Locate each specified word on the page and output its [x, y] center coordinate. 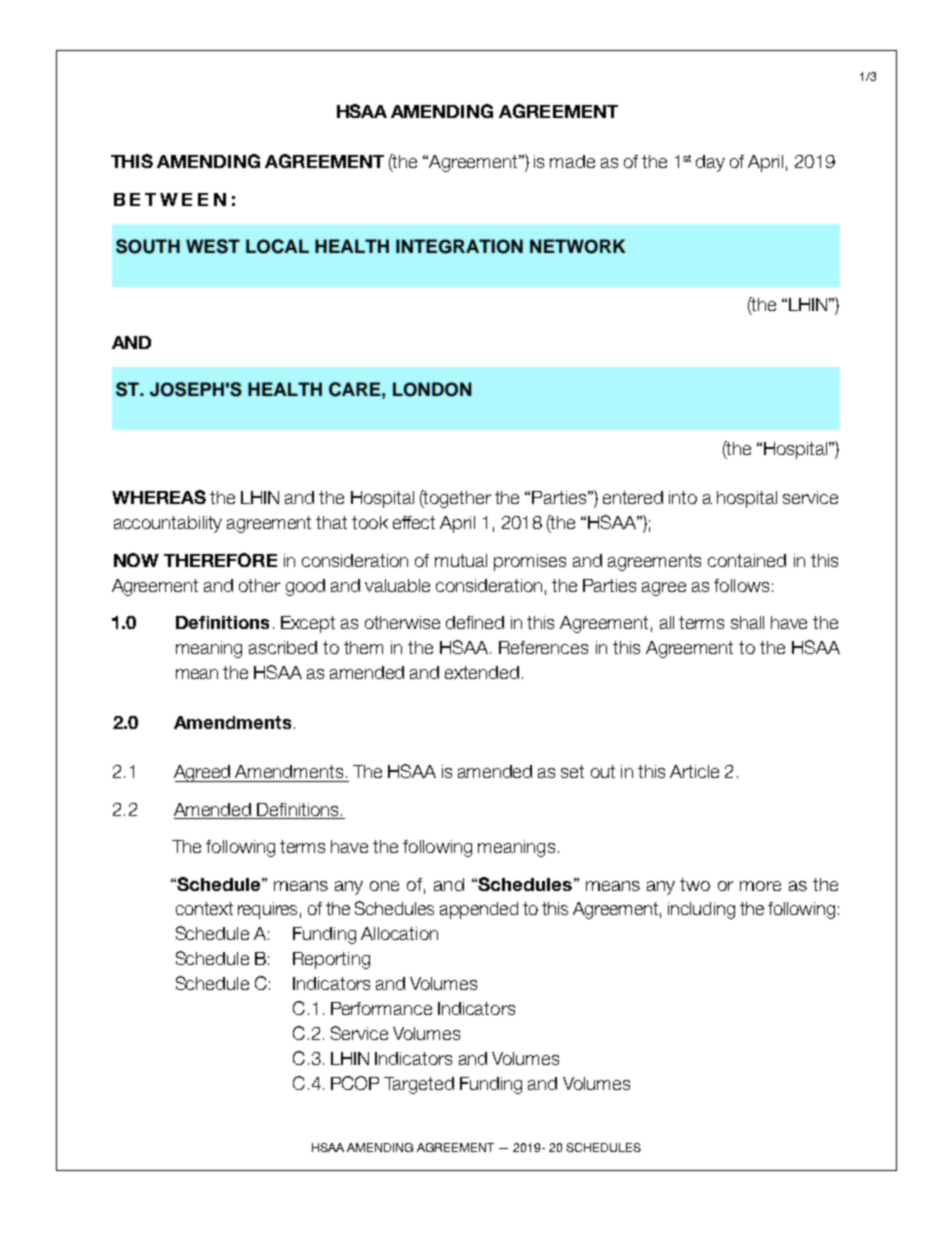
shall [747, 622]
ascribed [283, 647]
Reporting [331, 960]
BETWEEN [170, 199]
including [701, 910]
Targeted [419, 1085]
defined [475, 622]
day [710, 163]
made [572, 161]
